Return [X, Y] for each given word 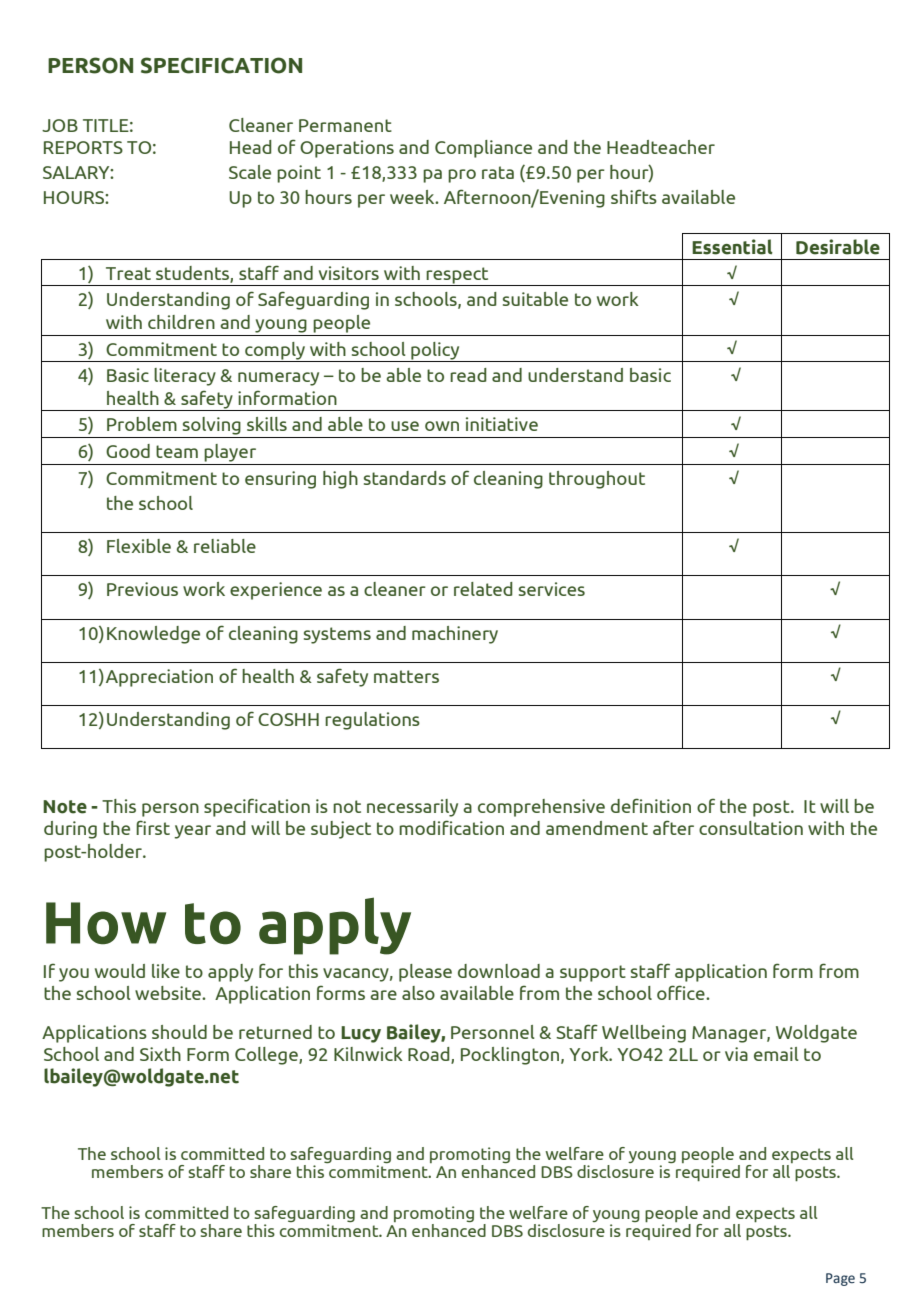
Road [430, 1055]
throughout [597, 480]
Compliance [483, 149]
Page [840, 1279]
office [682, 992]
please [425, 973]
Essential [732, 247]
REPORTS [83, 147]
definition [651, 805]
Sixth [160, 1054]
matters [406, 676]
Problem [142, 424]
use [405, 426]
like [166, 971]
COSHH [288, 719]
